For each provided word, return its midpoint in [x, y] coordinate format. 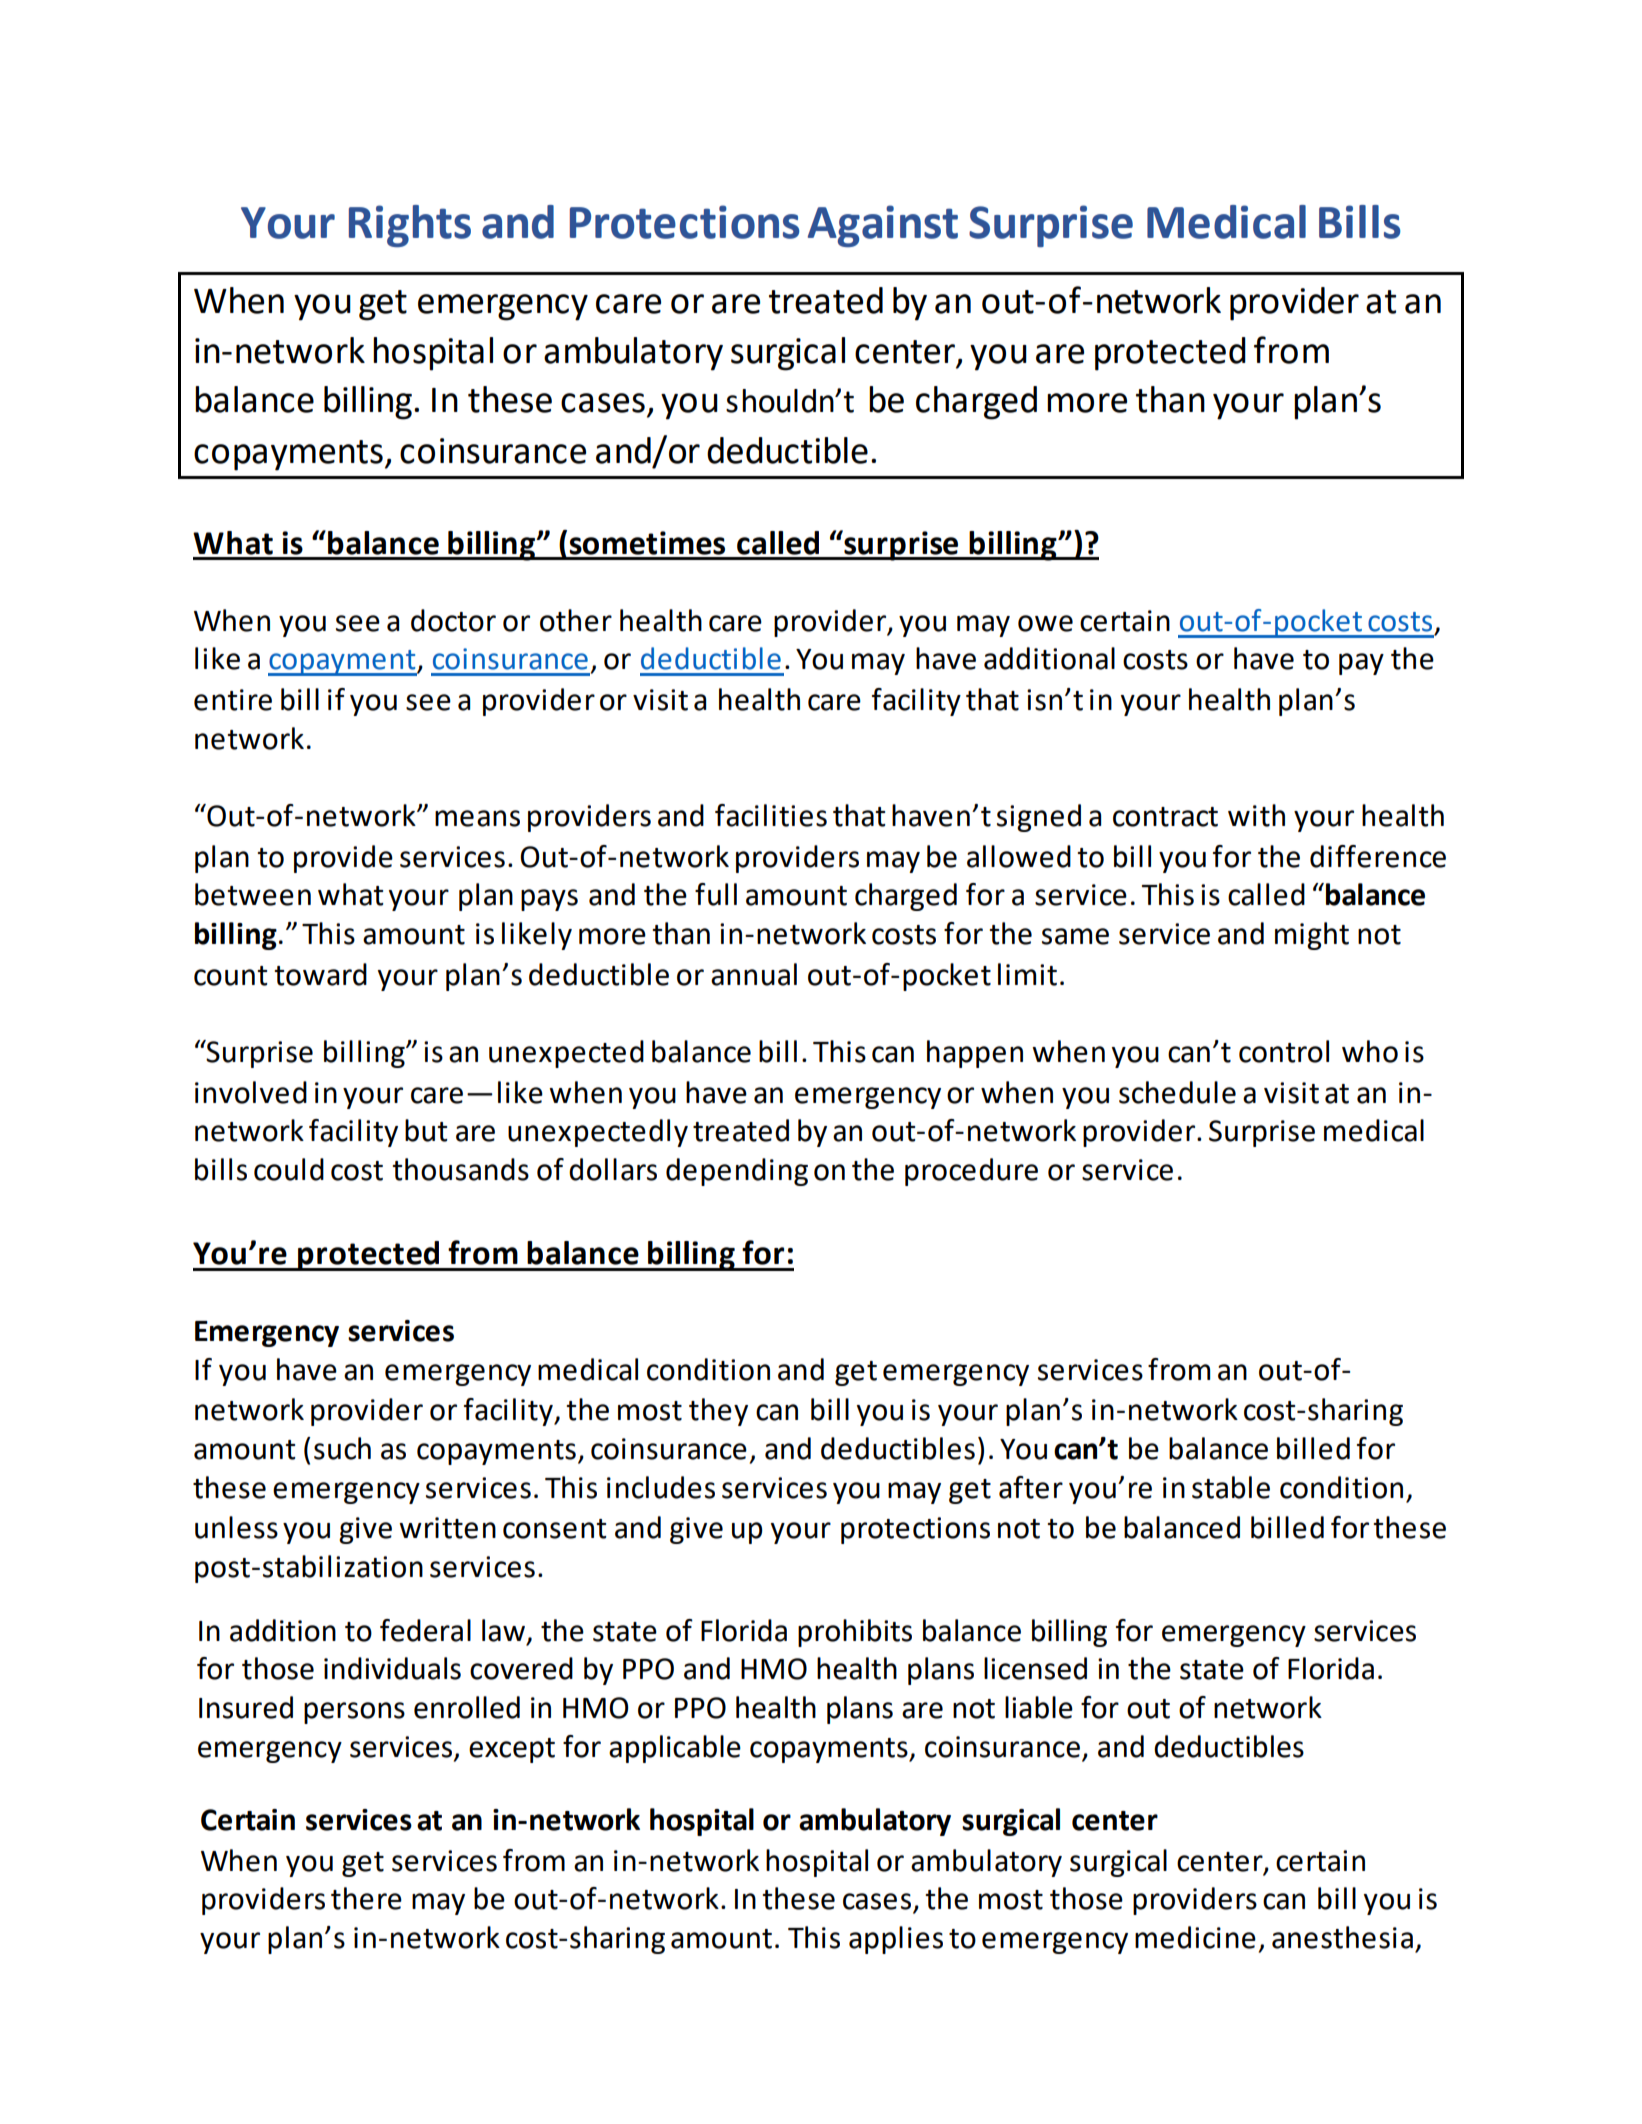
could [289, 1169]
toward [320, 974]
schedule [1177, 1092]
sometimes [647, 543]
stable [1231, 1487]
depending [737, 1172]
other [576, 620]
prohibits [855, 1633]
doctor [453, 620]
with [1256, 815]
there [366, 1898]
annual [754, 974]
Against [883, 226]
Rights [410, 226]
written [447, 1528]
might [1312, 936]
